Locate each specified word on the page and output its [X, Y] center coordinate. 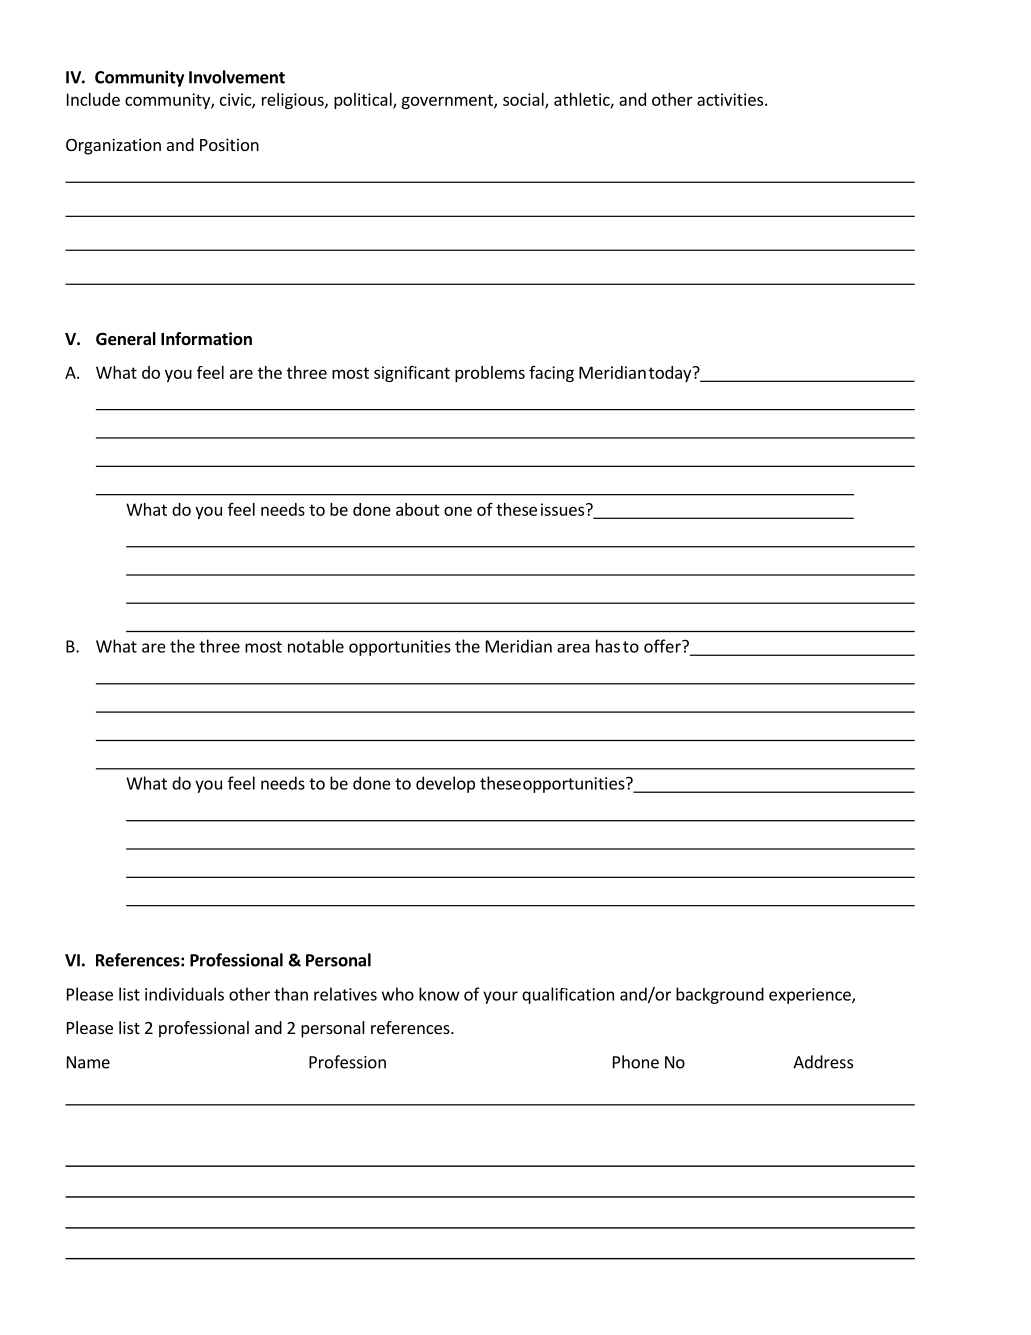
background [720, 995]
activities [730, 99]
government [448, 101]
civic [236, 100]
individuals [184, 994]
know [439, 994]
